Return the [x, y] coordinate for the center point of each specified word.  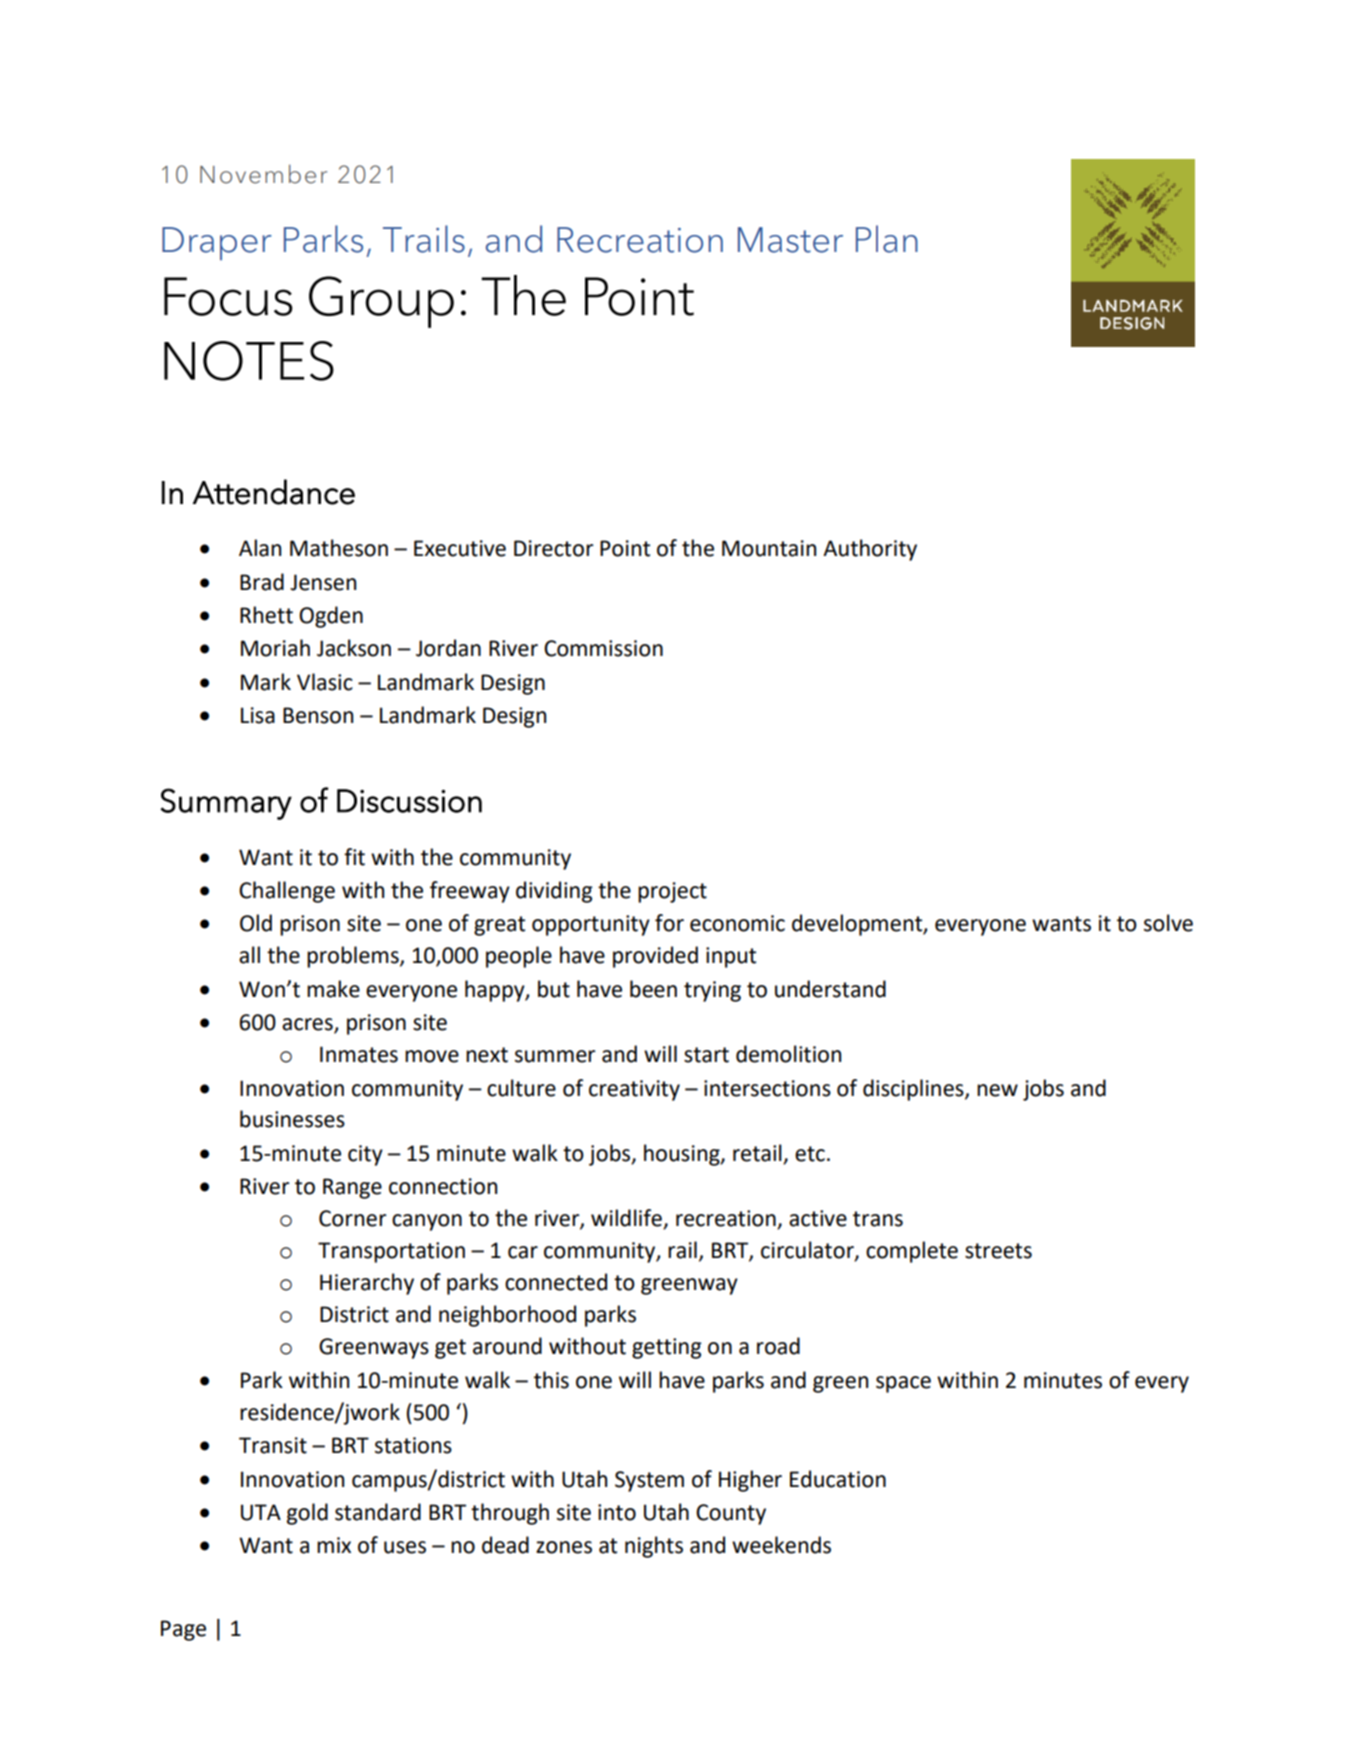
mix [334, 1545]
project [672, 892]
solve [1168, 923]
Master [790, 240]
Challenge [287, 892]
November [263, 174]
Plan [887, 239]
